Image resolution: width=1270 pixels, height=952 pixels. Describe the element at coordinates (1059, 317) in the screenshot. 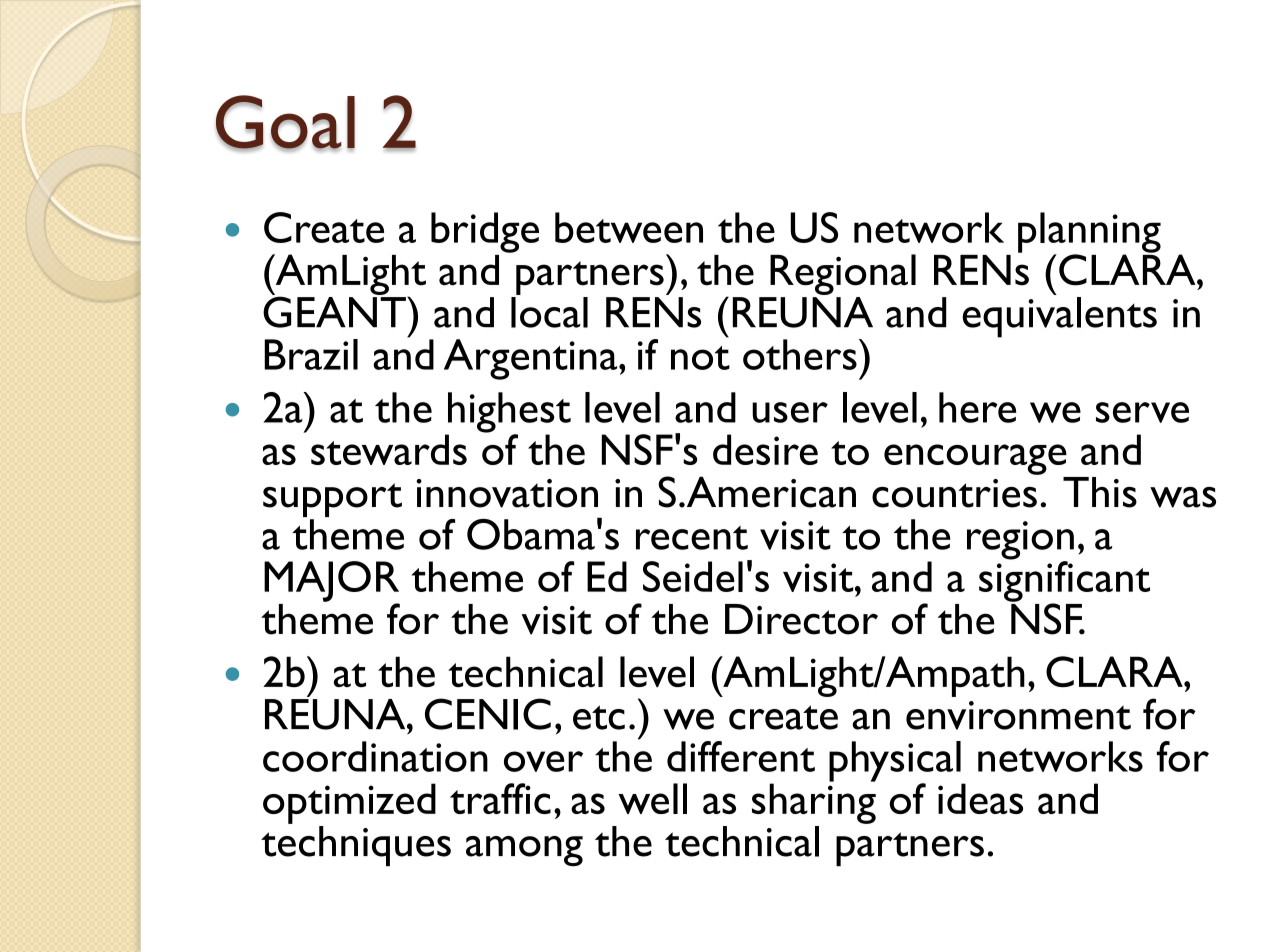

I see `equivalents` at that location.
